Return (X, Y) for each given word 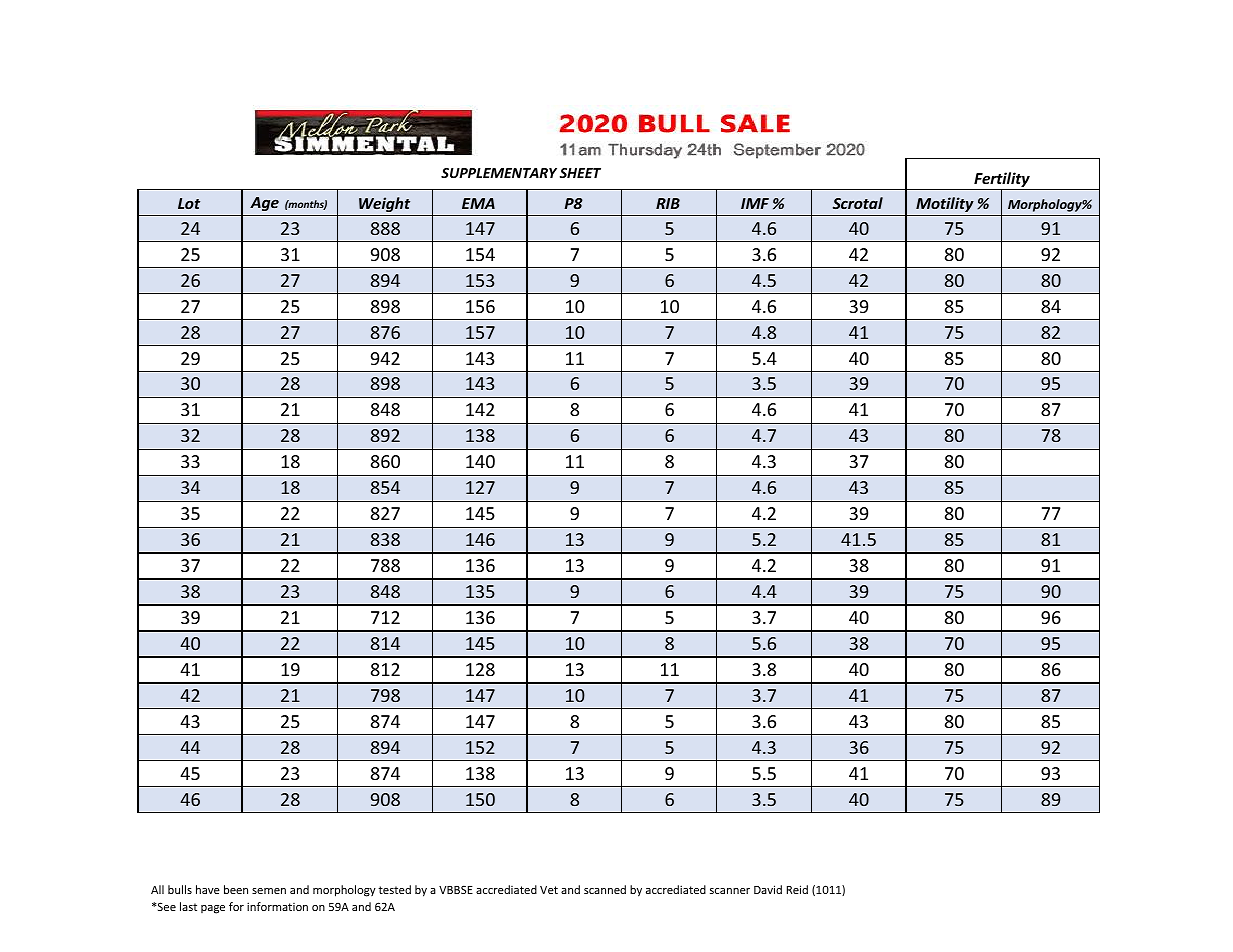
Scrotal (858, 203)
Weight (384, 204)
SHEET (580, 173)
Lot (189, 203)
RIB (668, 203)
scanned (605, 889)
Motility (945, 204)
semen (269, 891)
